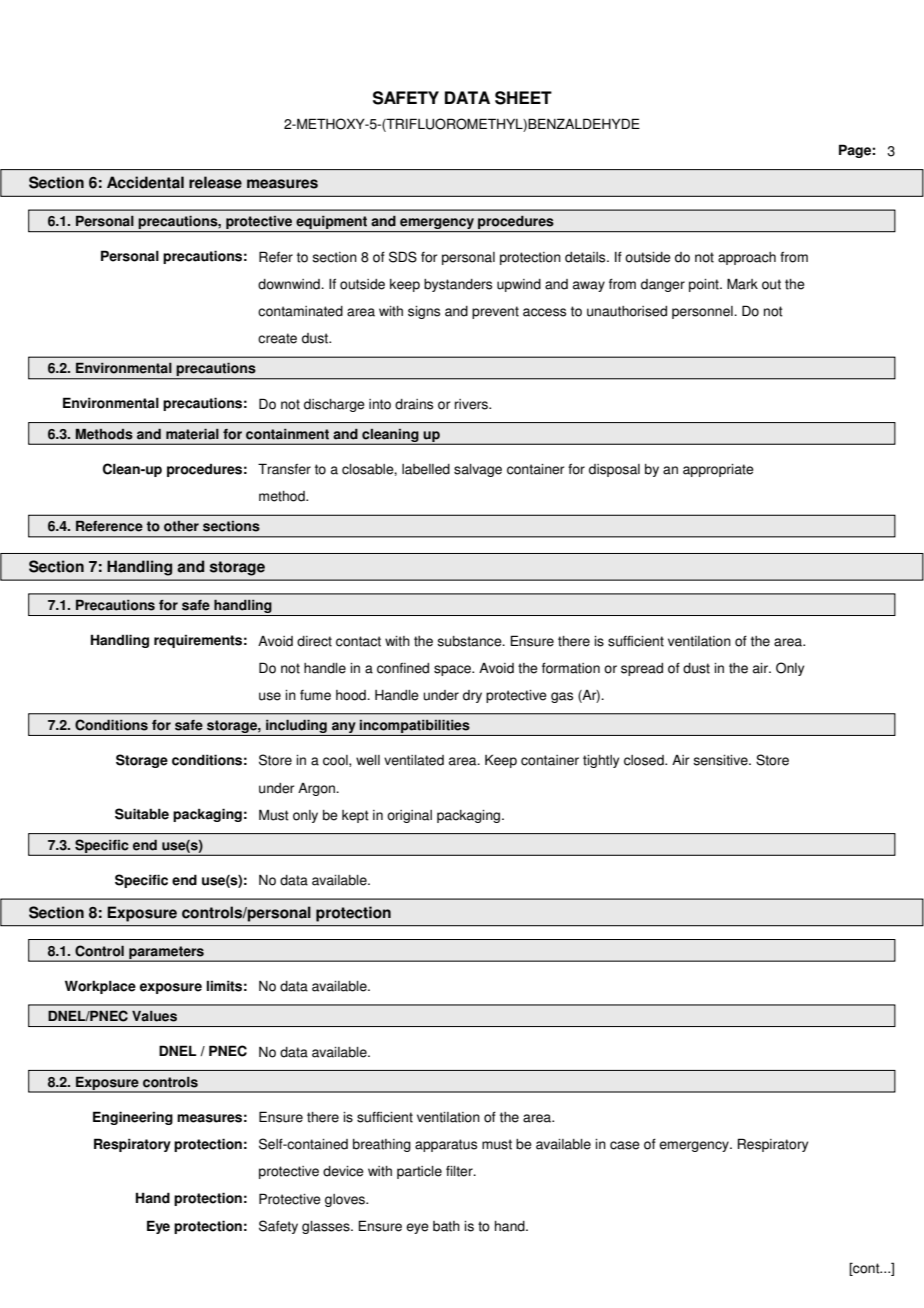  I want to click on SHEET, so click(523, 98).
